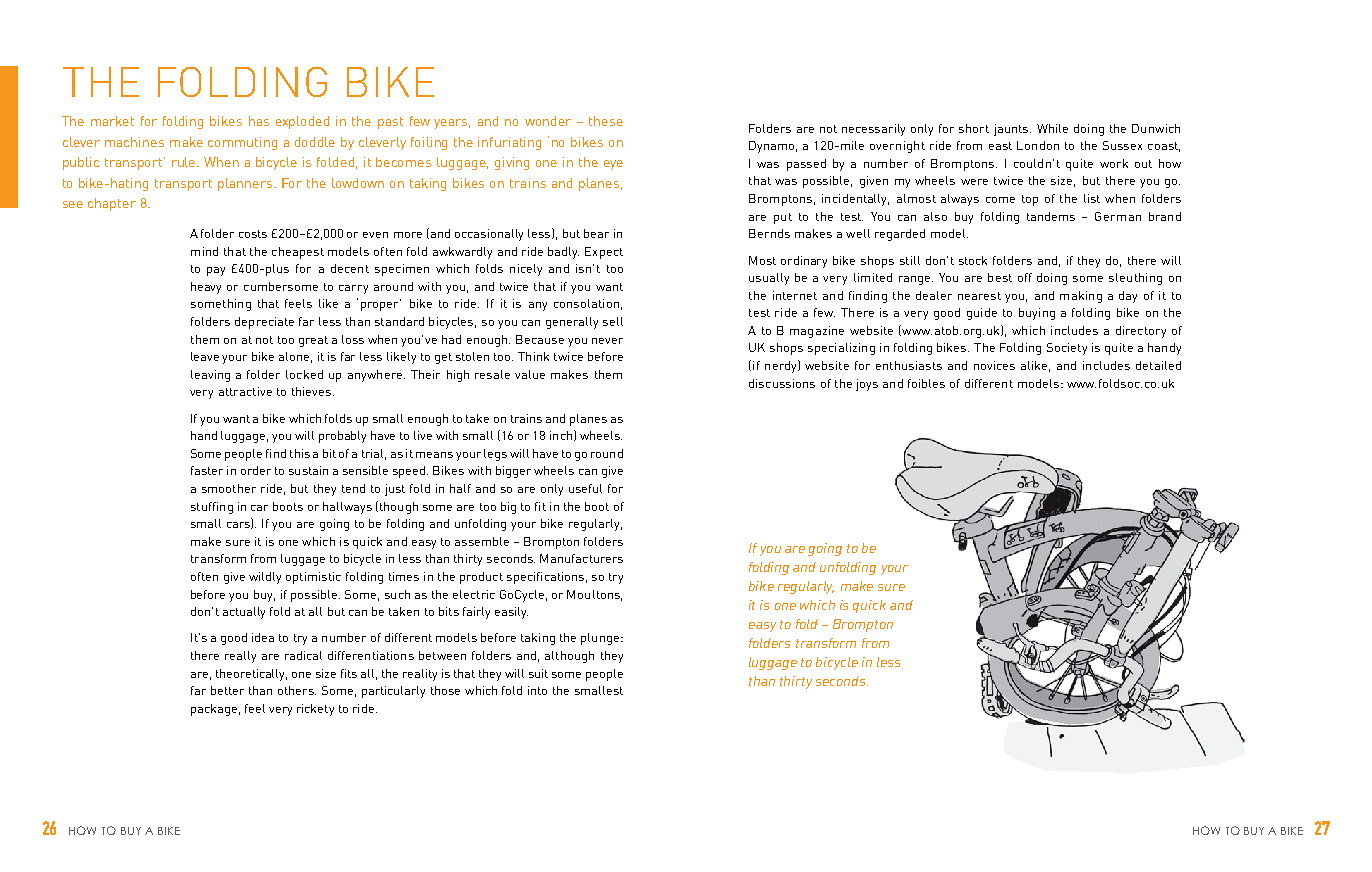 This screenshot has height=872, width=1372. Describe the element at coordinates (227, 690) in the screenshot. I see `better` at that location.
